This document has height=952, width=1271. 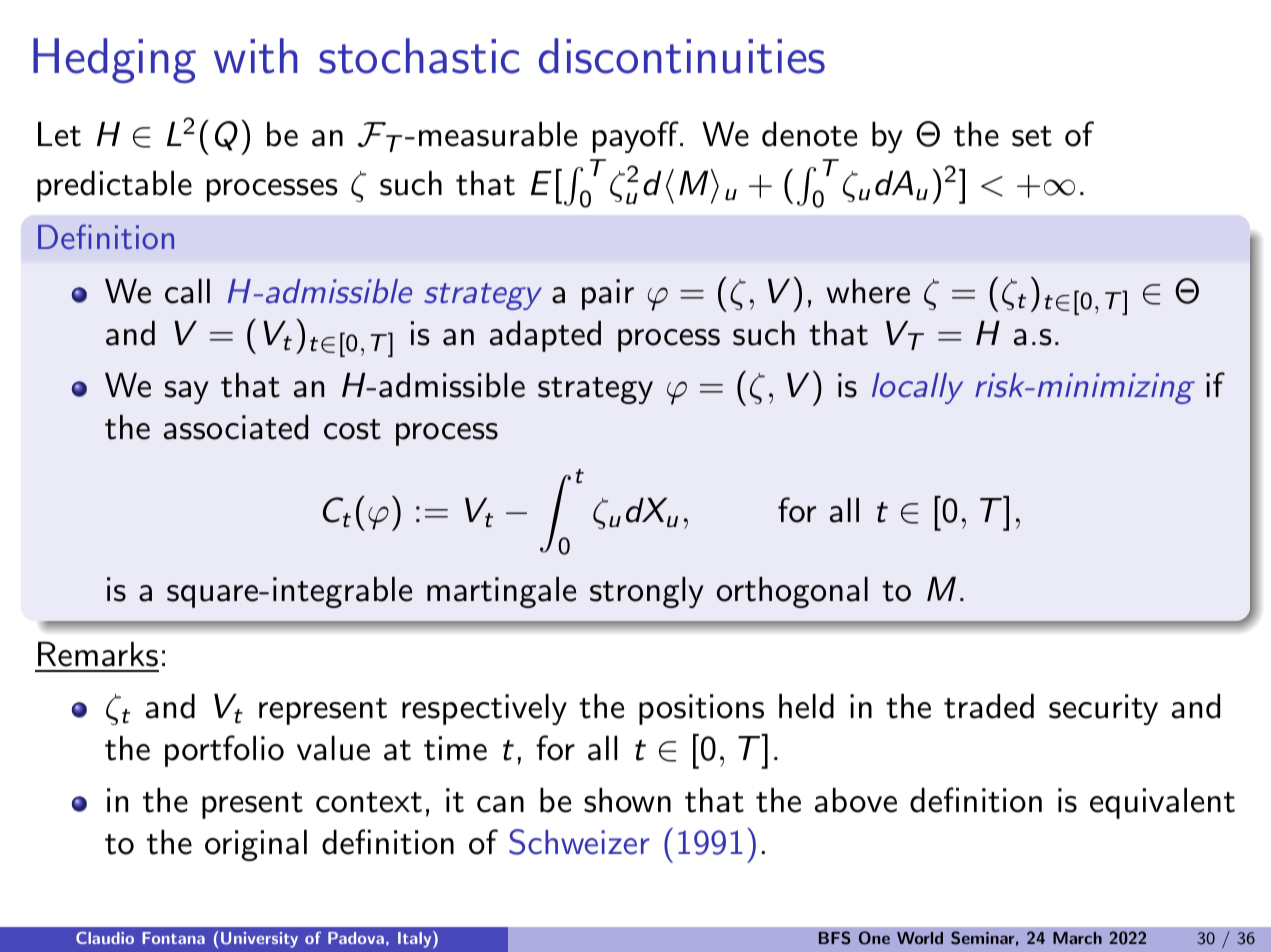 I want to click on discontinuities, so click(x=682, y=56).
